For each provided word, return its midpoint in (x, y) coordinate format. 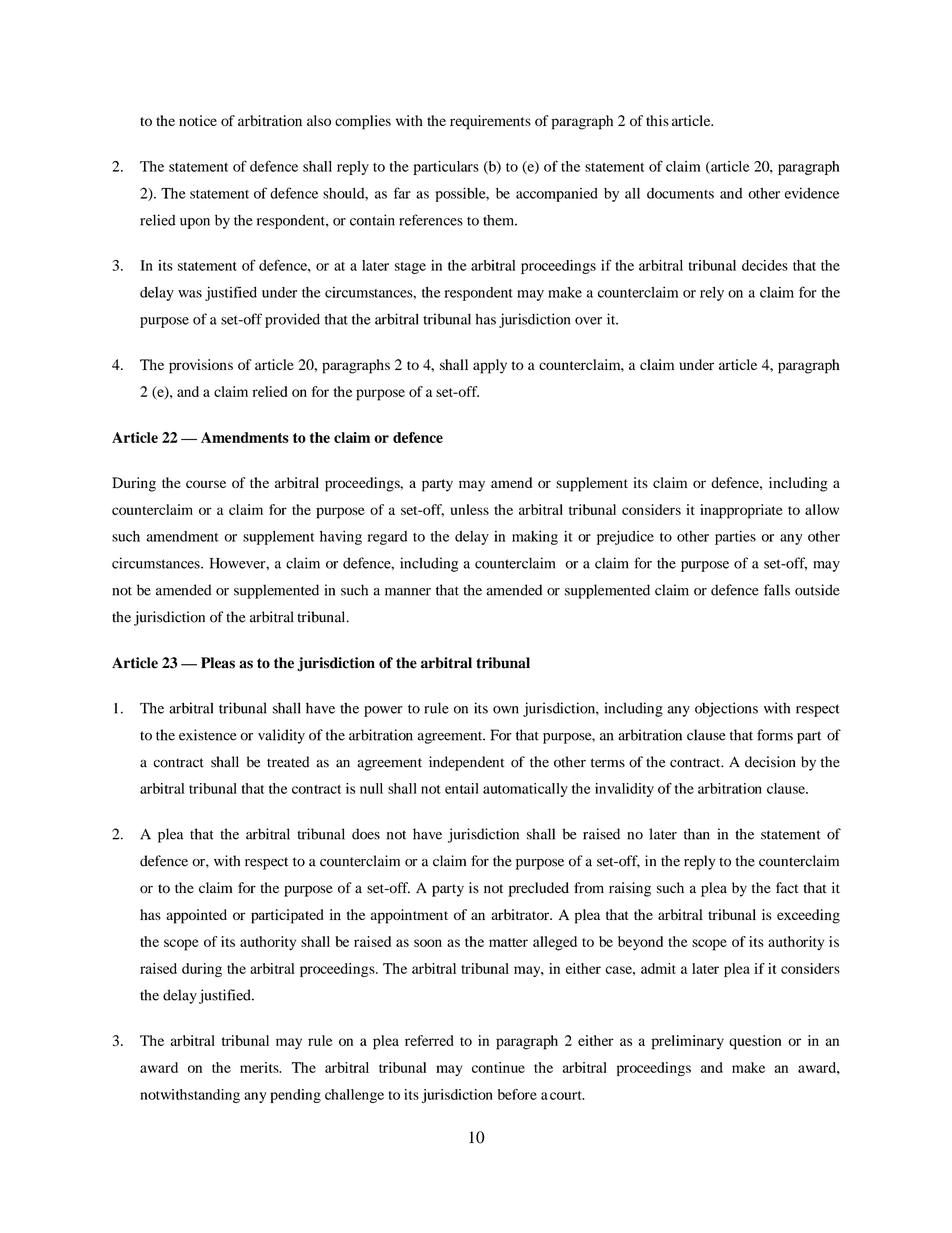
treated (288, 762)
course (206, 484)
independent (466, 763)
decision (770, 762)
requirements (490, 122)
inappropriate (741, 511)
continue (498, 1067)
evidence (812, 193)
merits (260, 1067)
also (319, 120)
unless (470, 509)
